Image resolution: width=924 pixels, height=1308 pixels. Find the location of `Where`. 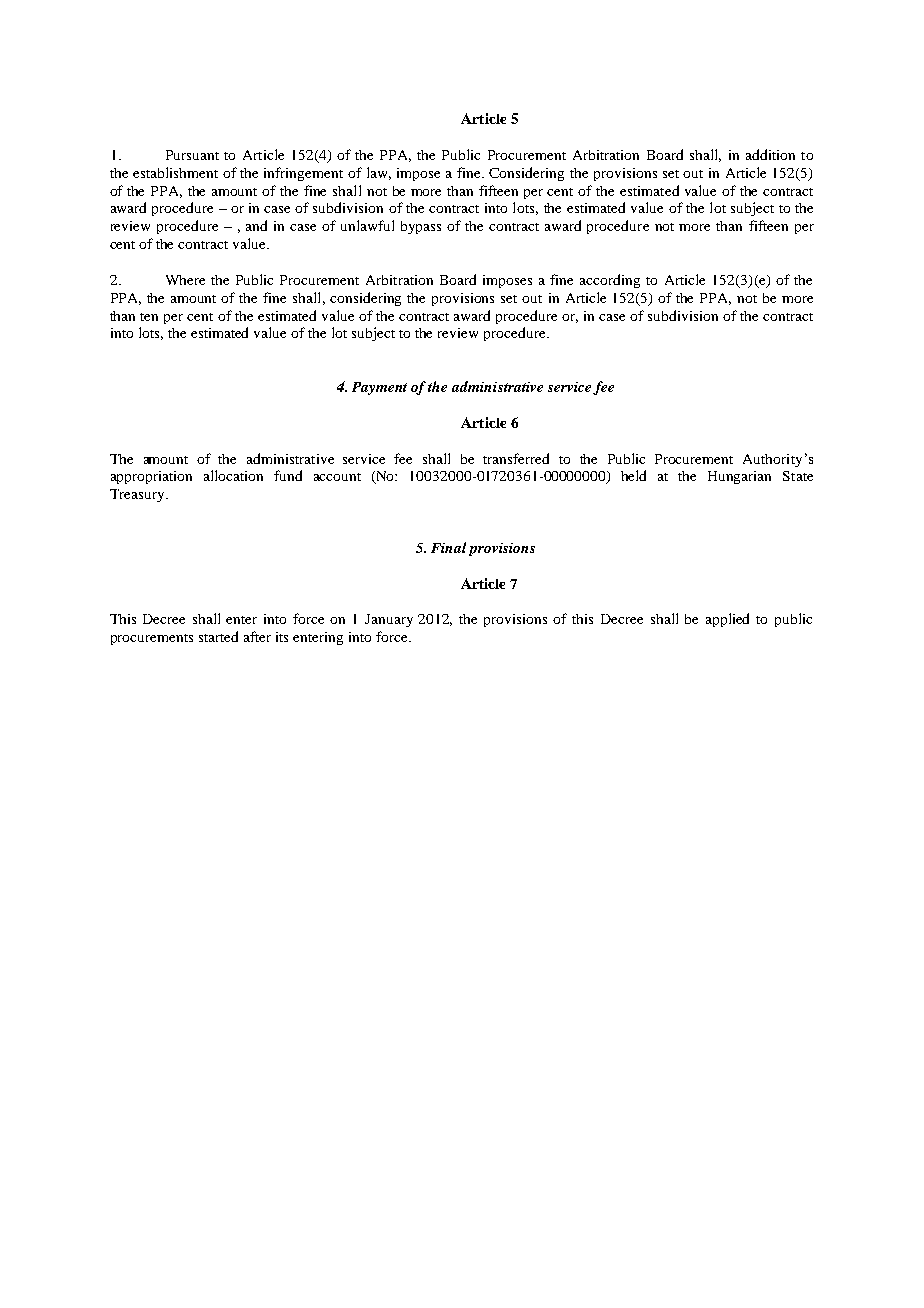

Where is located at coordinates (185, 280).
